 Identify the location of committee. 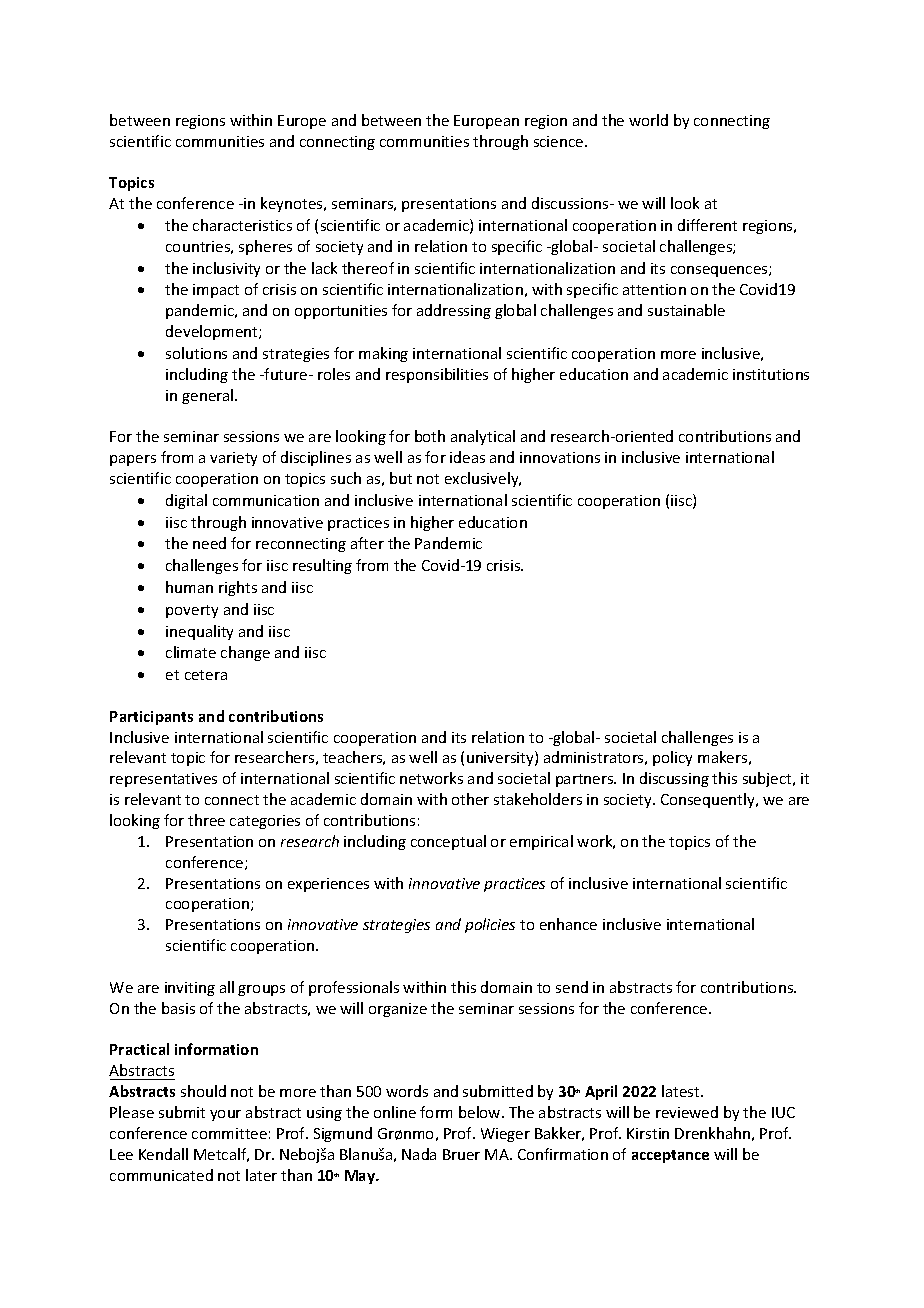
(229, 1133).
